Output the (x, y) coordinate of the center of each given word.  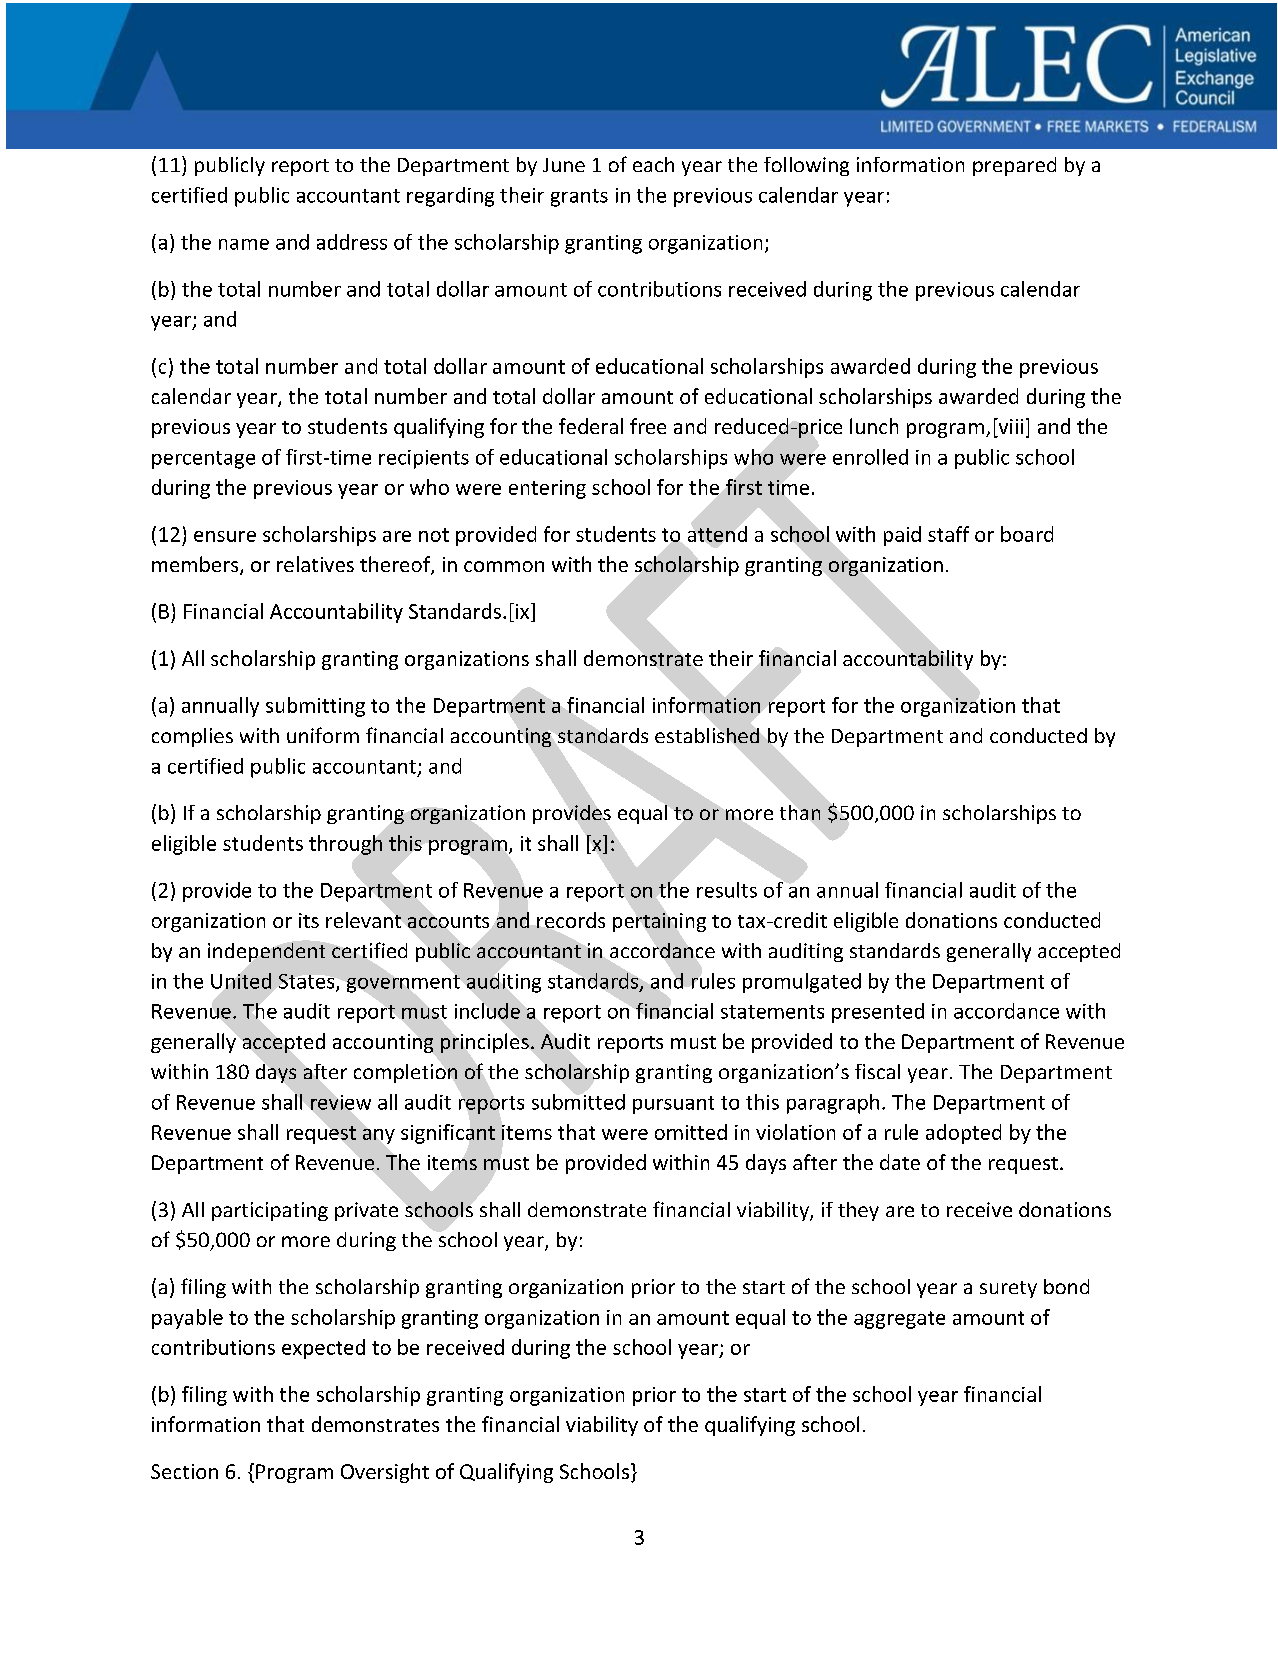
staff (948, 534)
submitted (578, 1102)
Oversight (385, 1473)
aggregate (899, 1320)
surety (1008, 1289)
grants (579, 198)
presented (878, 1013)
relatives (315, 564)
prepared (1014, 166)
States (308, 982)
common (504, 566)
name (244, 244)
